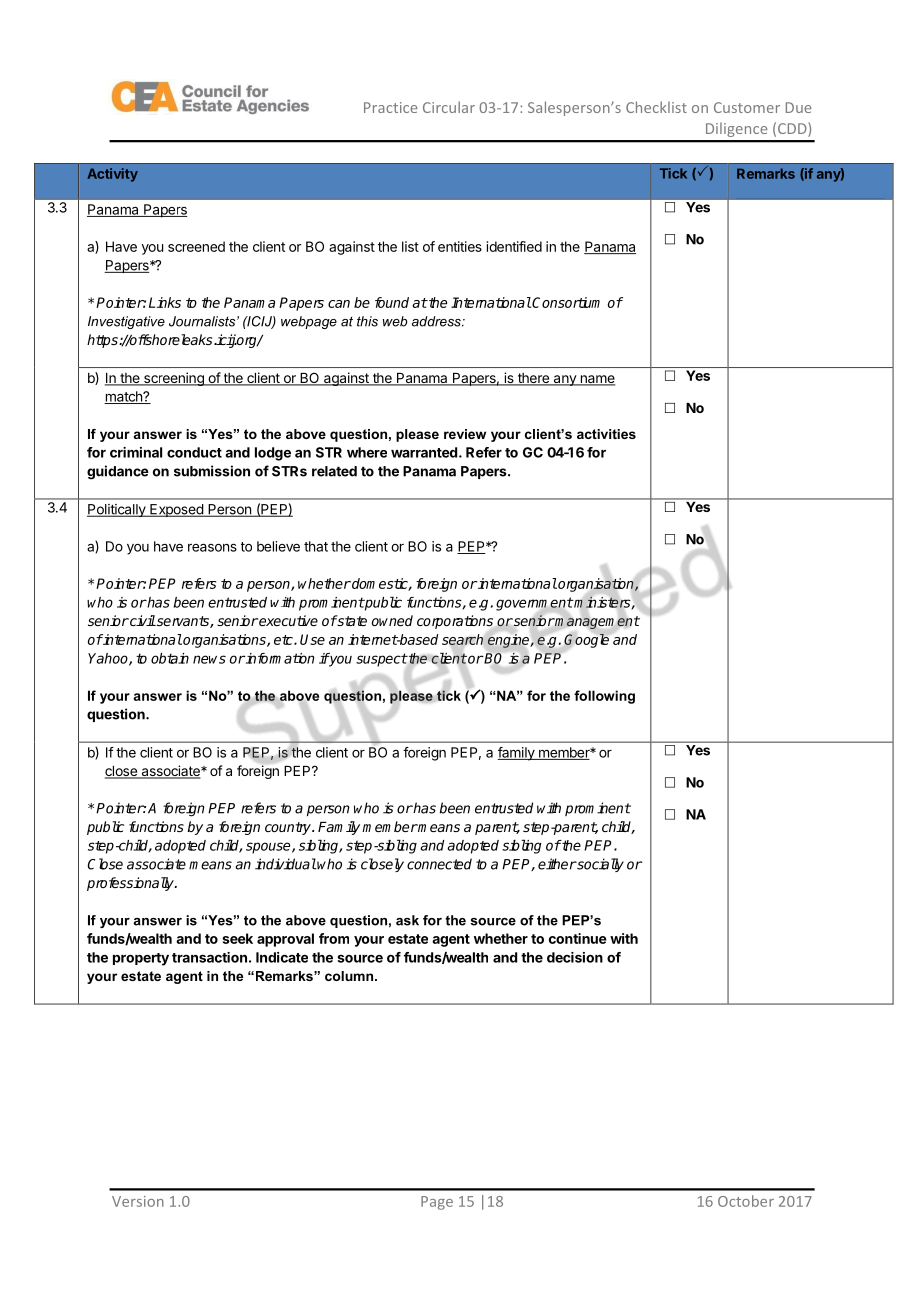  Describe the element at coordinates (449, 107) in the screenshot. I see `Circular` at that location.
